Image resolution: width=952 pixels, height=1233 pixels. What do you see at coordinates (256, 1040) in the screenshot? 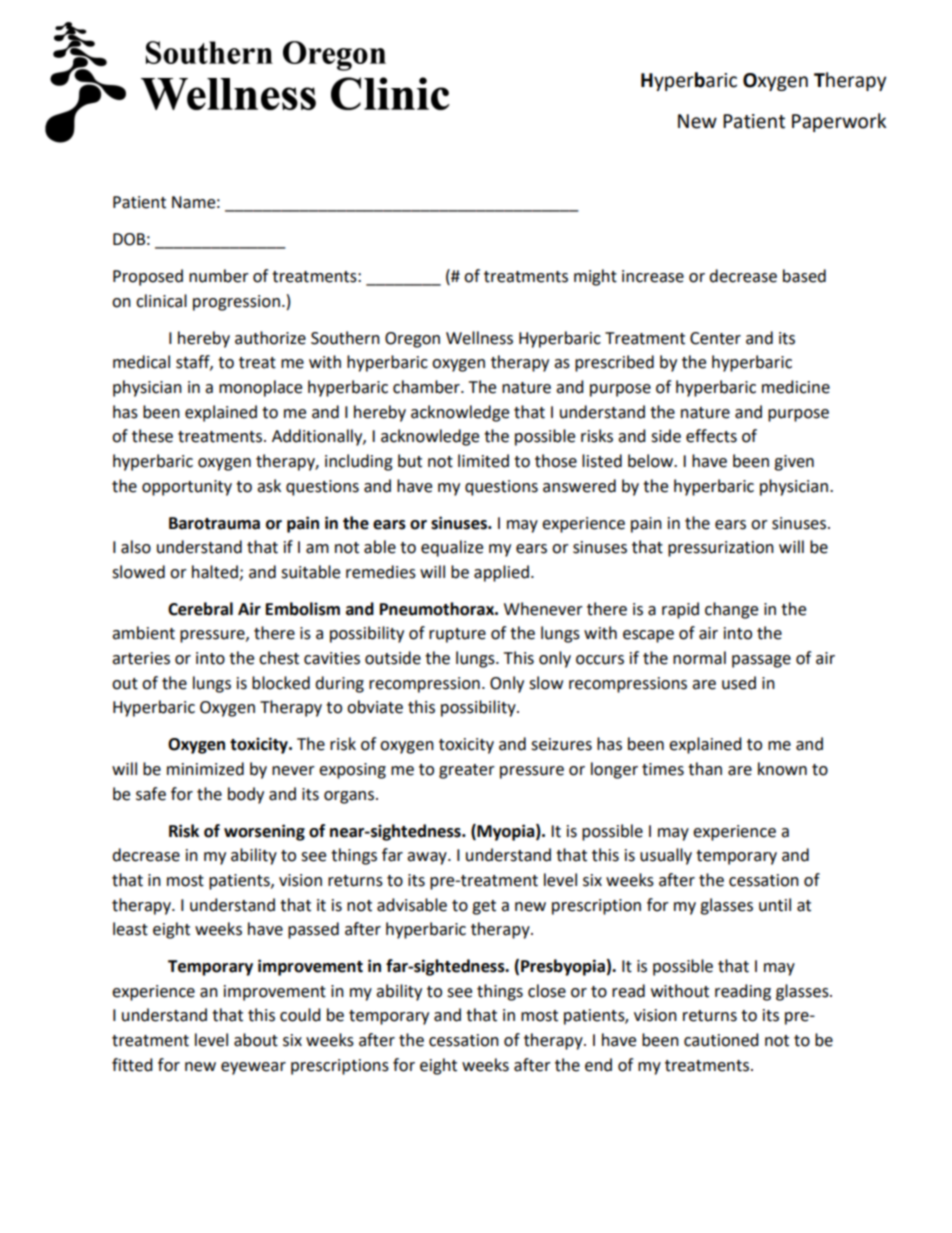
I see `about` at bounding box center [256, 1040].
